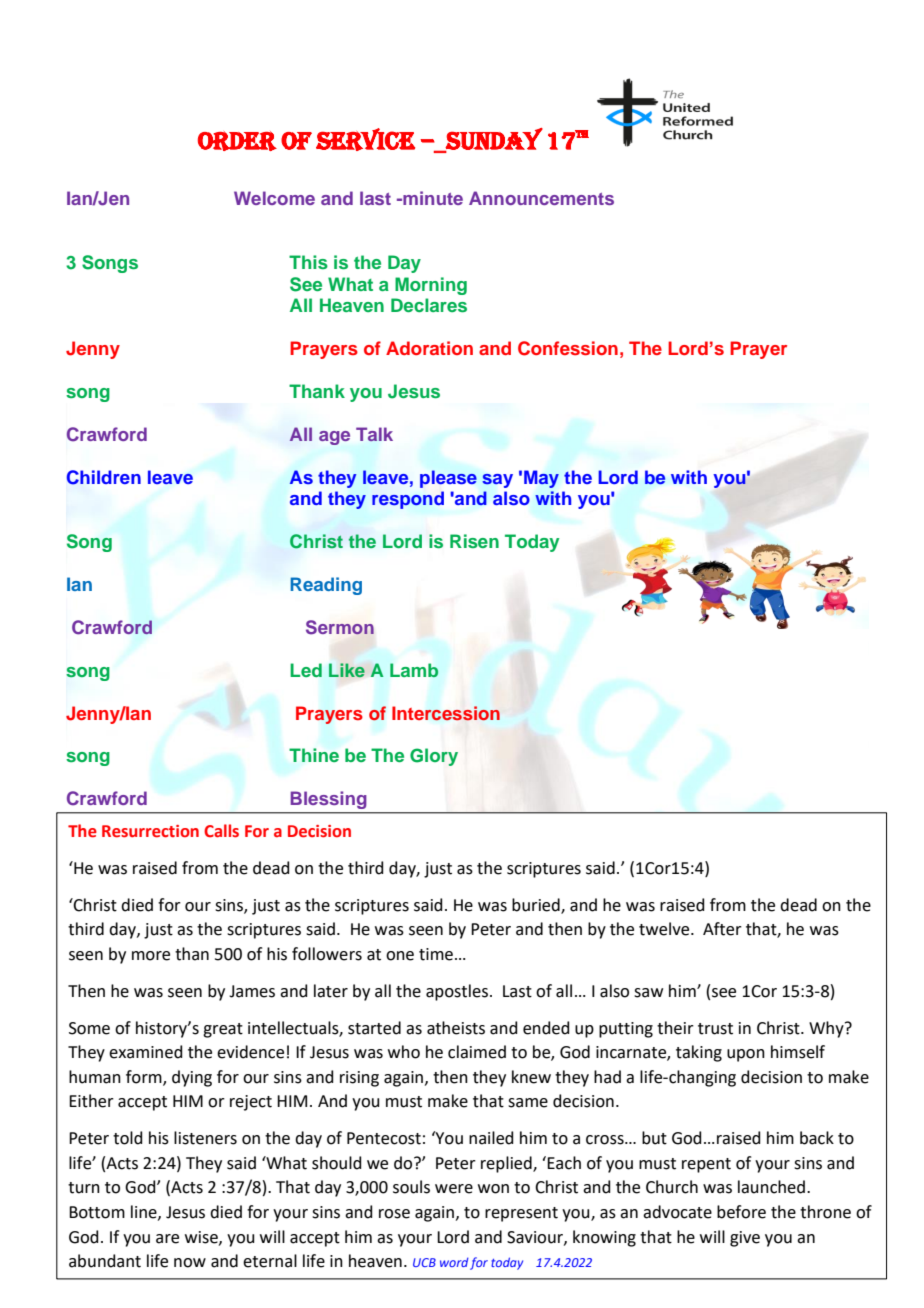 This screenshot has height=1308, width=924. What do you see at coordinates (454, 1262) in the screenshot?
I see `word` at bounding box center [454, 1262].
